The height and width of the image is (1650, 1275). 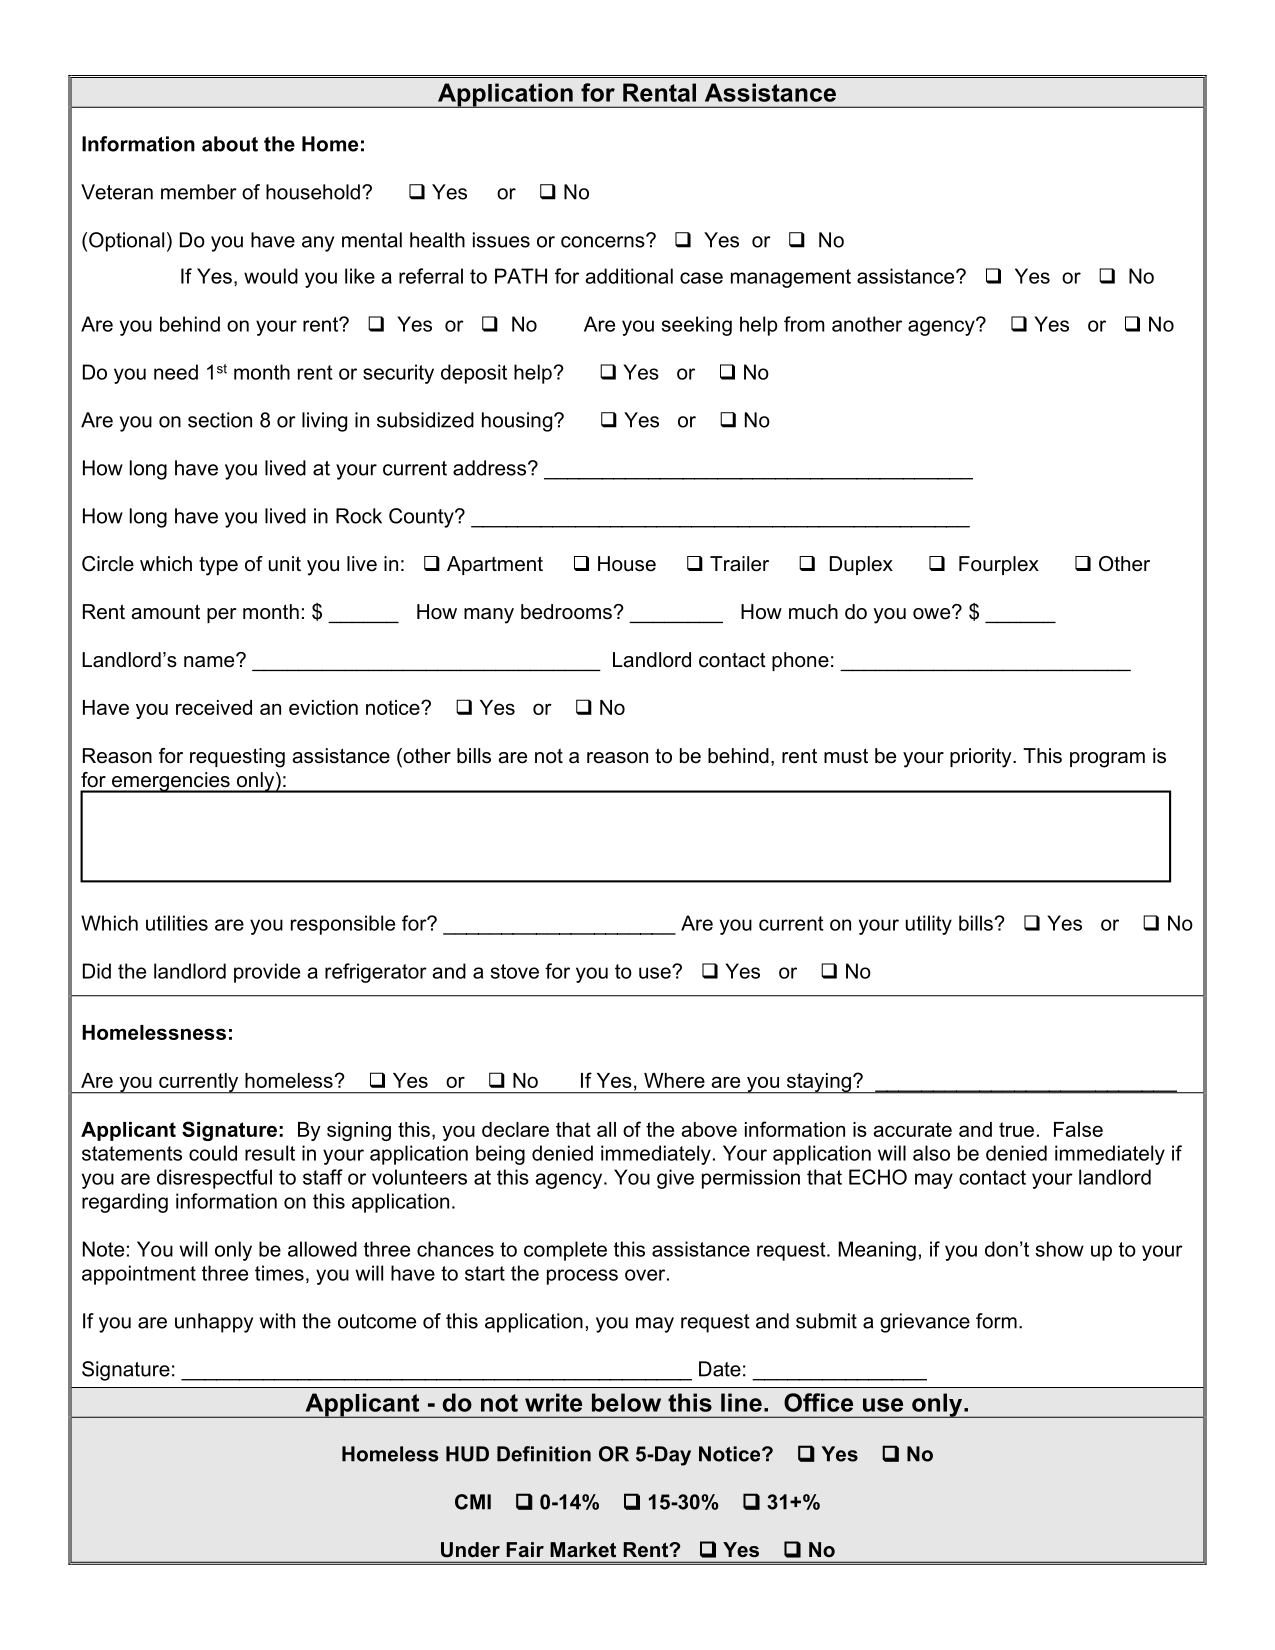 I want to click on member, so click(x=198, y=192).
